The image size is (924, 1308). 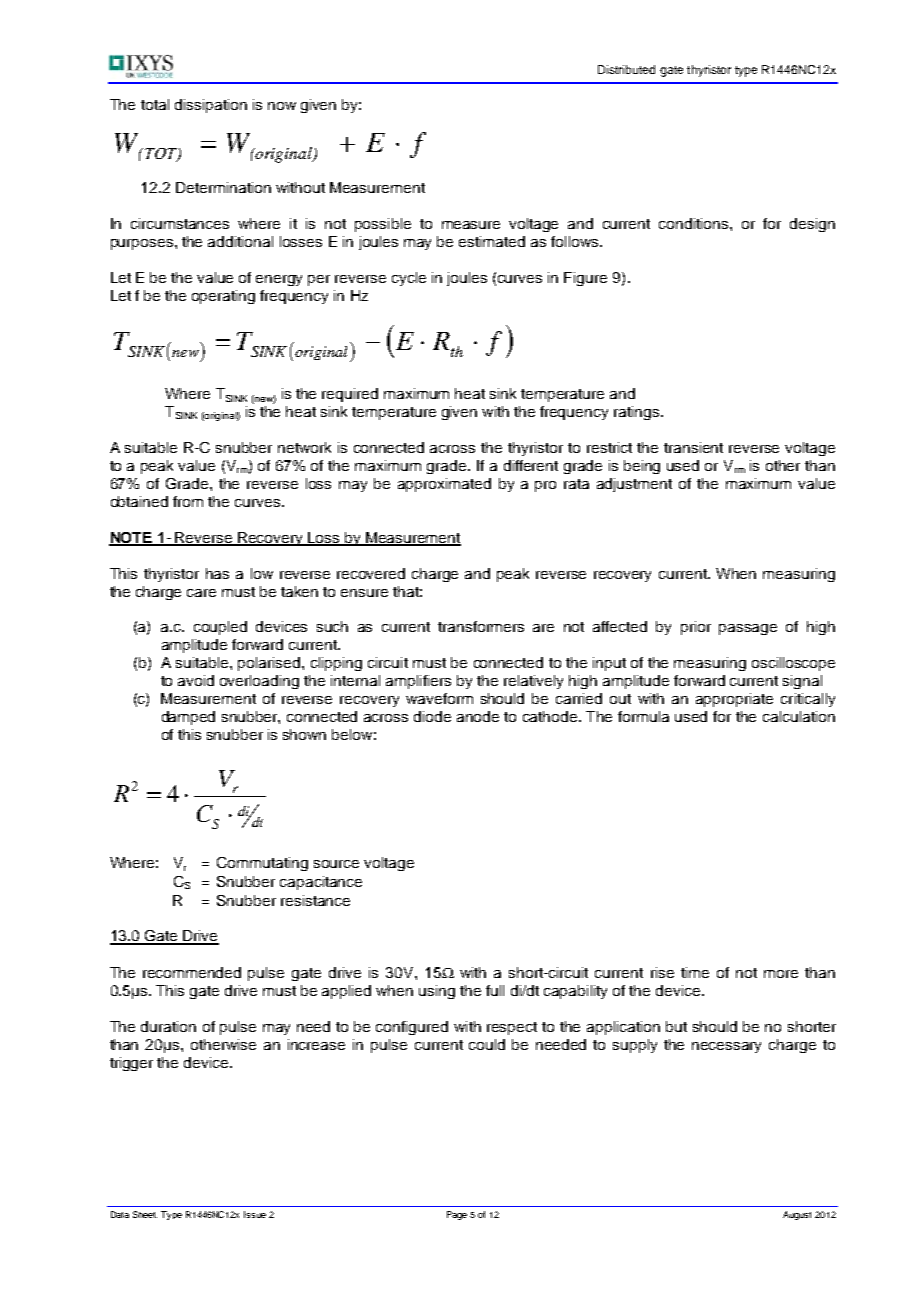 I want to click on dissipation, so click(x=211, y=106).
